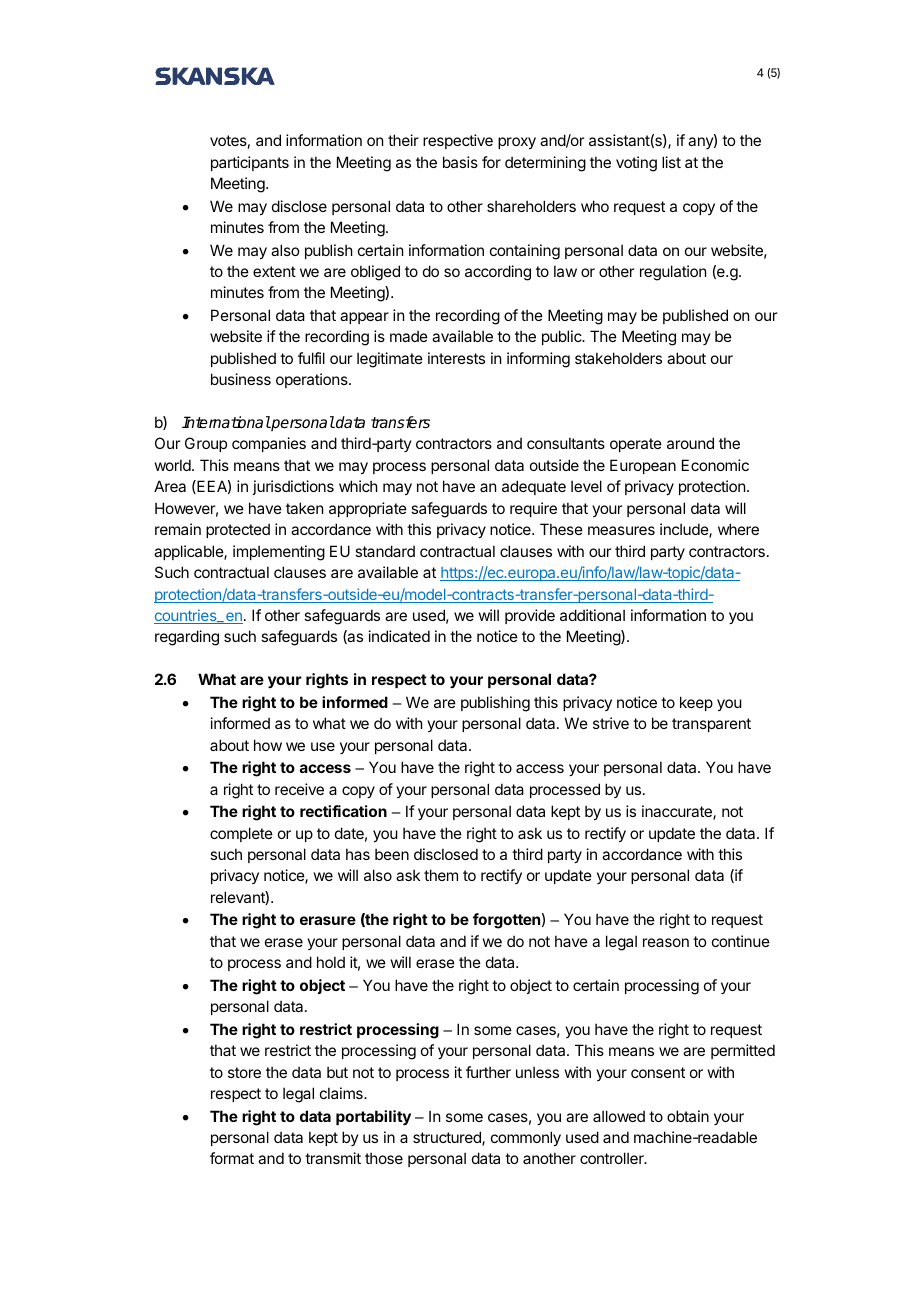 Image resolution: width=924 pixels, height=1308 pixels. Describe the element at coordinates (250, 163) in the screenshot. I see `participants` at that location.
